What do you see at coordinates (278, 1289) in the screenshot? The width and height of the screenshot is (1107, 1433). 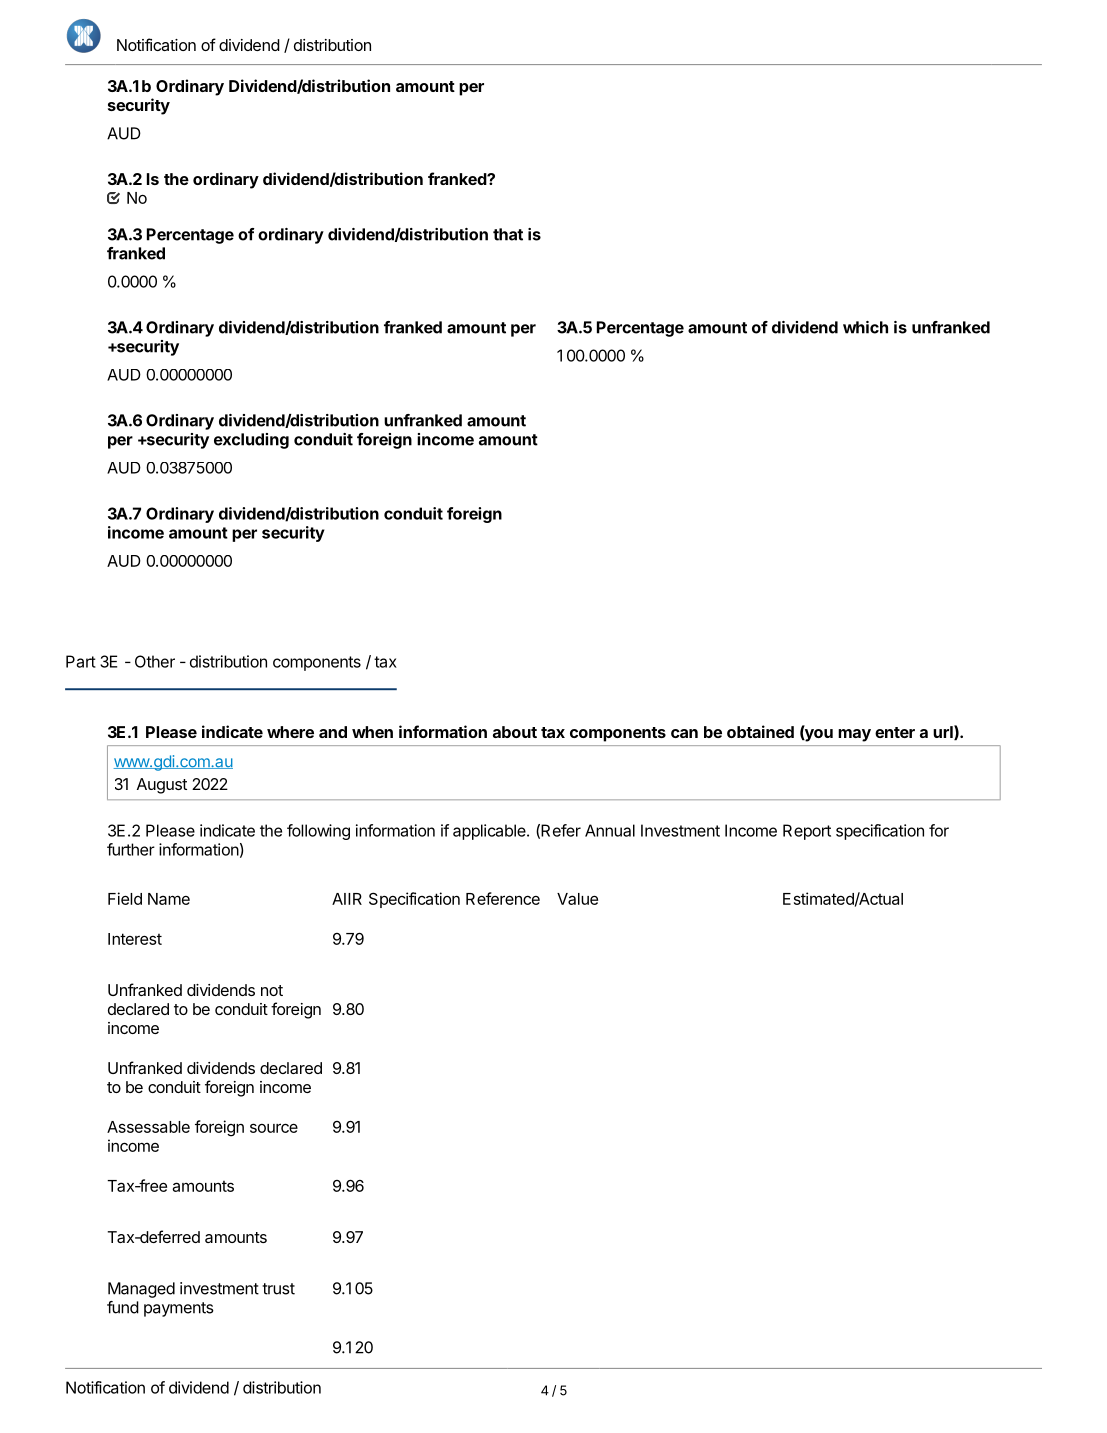 I see `trust` at bounding box center [278, 1289].
